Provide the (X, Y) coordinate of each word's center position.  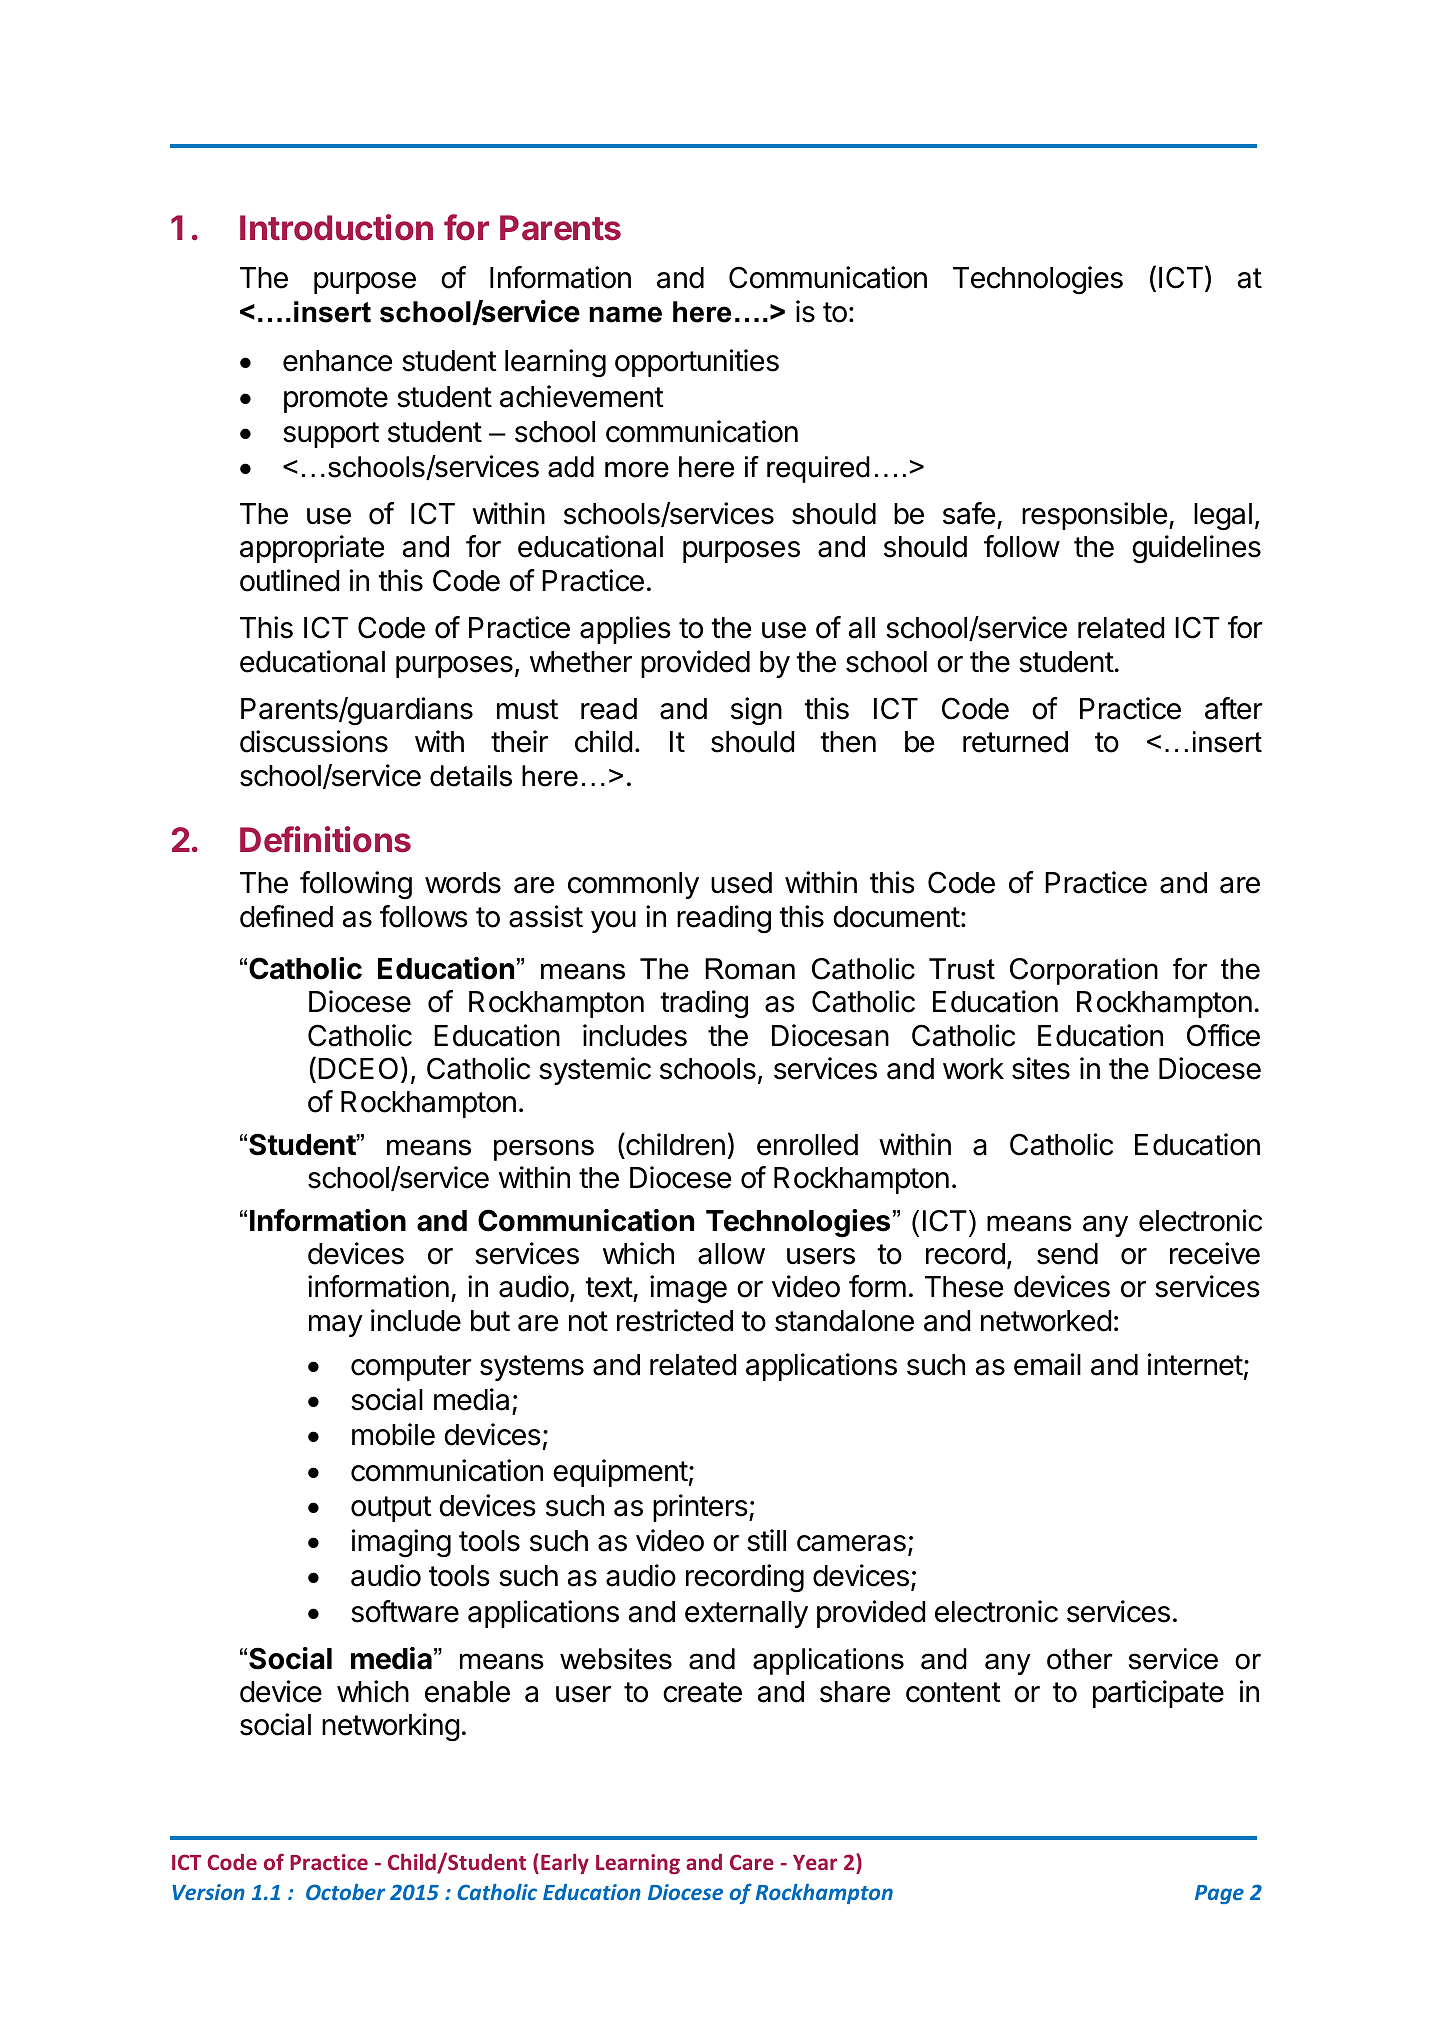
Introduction (336, 227)
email (1047, 1364)
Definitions (325, 839)
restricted (675, 1320)
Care (752, 1862)
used (741, 883)
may (336, 1326)
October (346, 1892)
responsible (1094, 516)
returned (1015, 742)
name (625, 314)
